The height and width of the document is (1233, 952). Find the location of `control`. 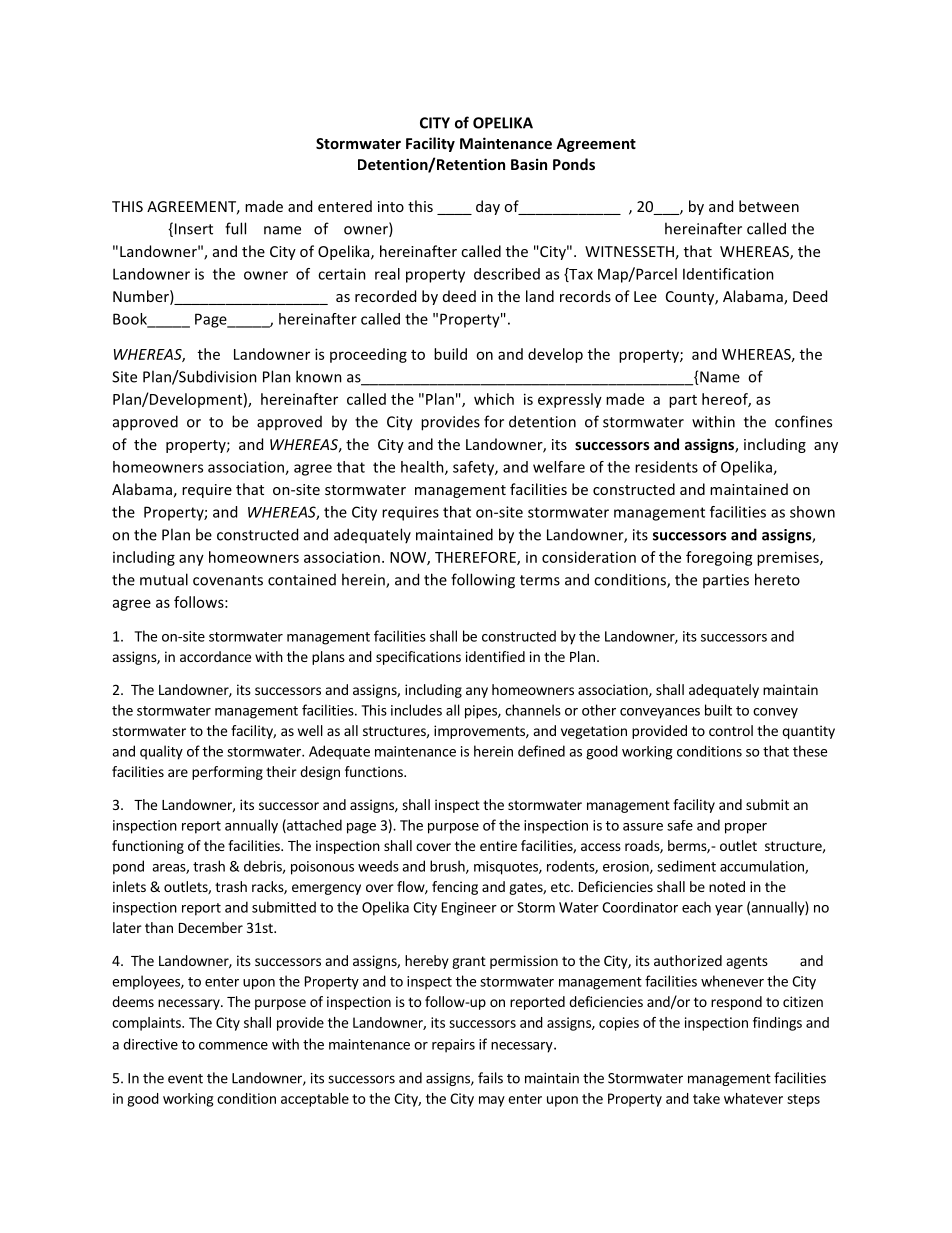

control is located at coordinates (731, 730).
